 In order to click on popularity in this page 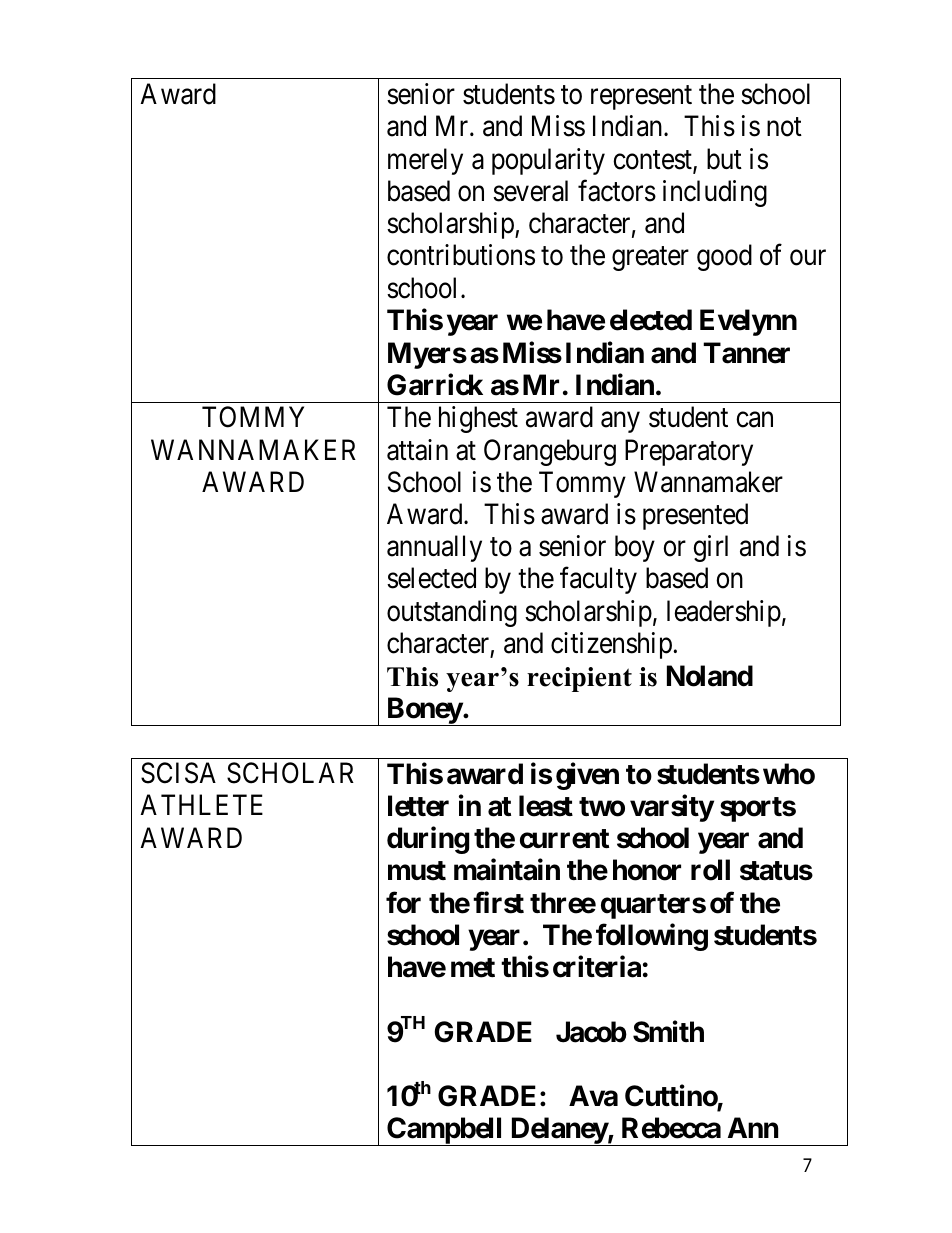, I will do `click(548, 161)`.
